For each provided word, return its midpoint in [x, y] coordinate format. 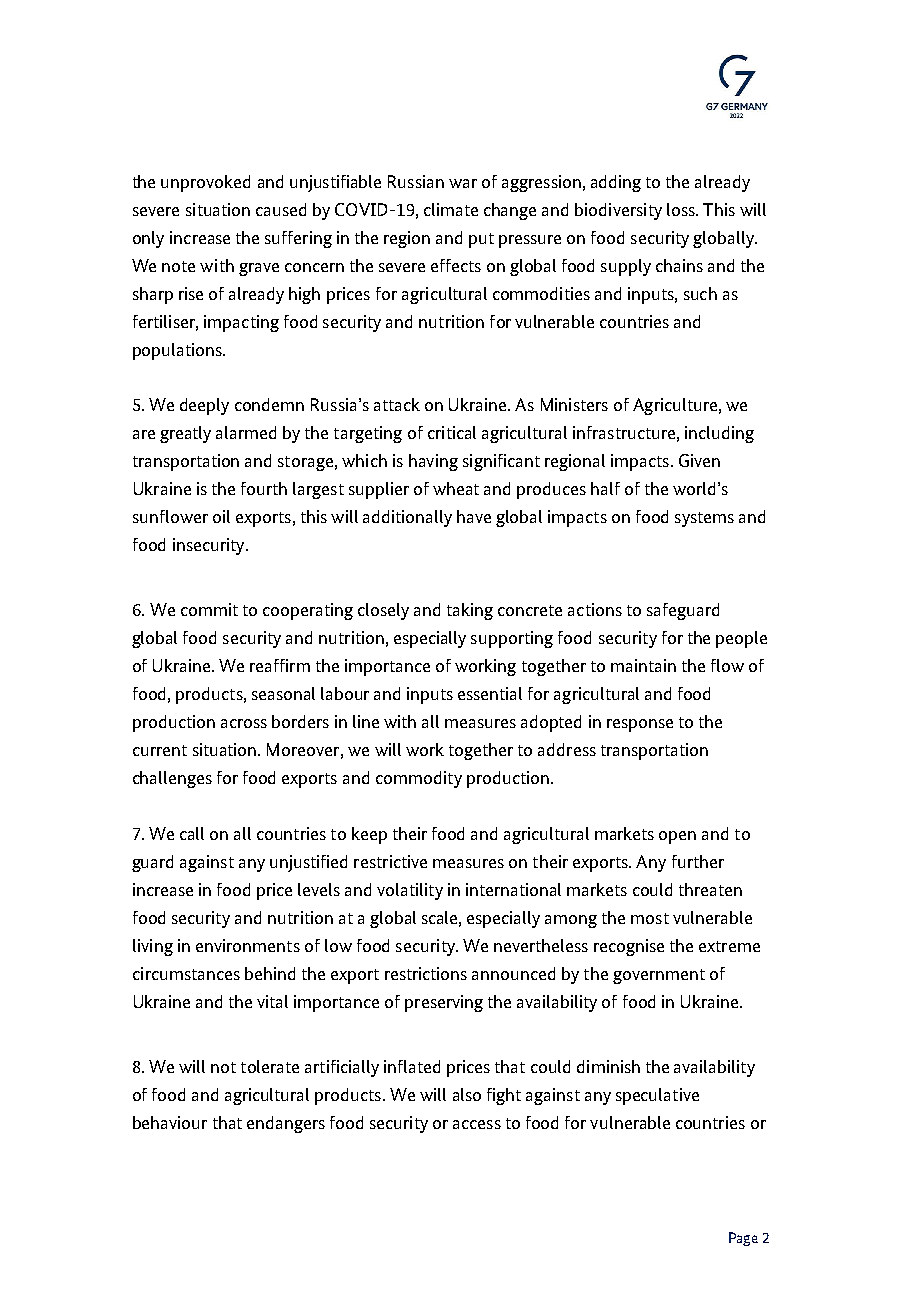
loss [682, 209]
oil [221, 516]
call [192, 833]
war [463, 183]
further [698, 861]
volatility [410, 891]
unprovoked [205, 183]
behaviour [170, 1122]
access [477, 1124]
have [474, 516]
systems [704, 519]
